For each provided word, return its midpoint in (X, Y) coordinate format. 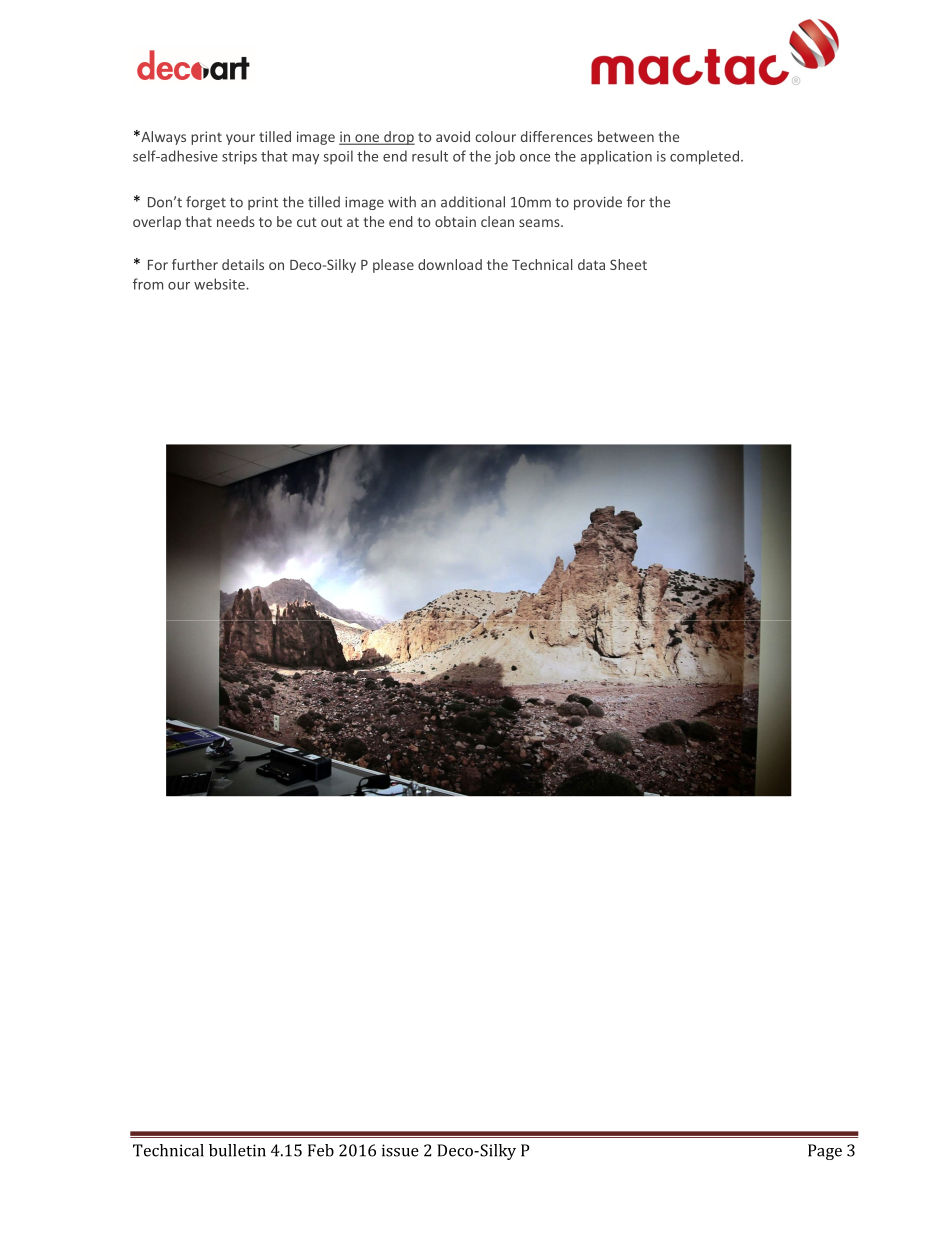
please (393, 266)
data (591, 264)
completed (704, 157)
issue (400, 1150)
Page (825, 1152)
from (148, 284)
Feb (321, 1150)
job (505, 157)
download (450, 264)
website (220, 284)
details (243, 264)
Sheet (628, 264)
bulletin (237, 1150)
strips (239, 158)
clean (497, 221)
